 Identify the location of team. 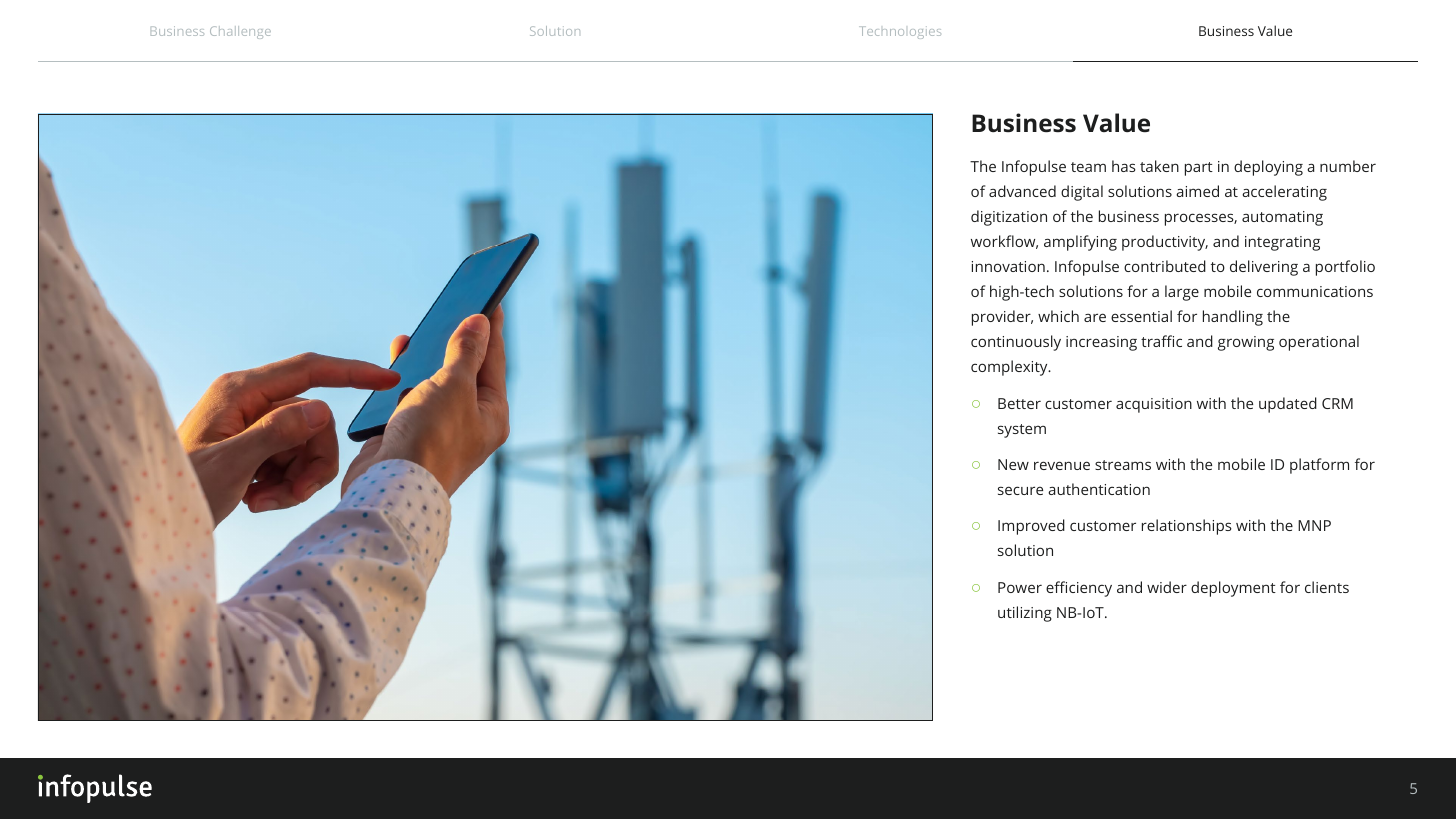
(1088, 167).
